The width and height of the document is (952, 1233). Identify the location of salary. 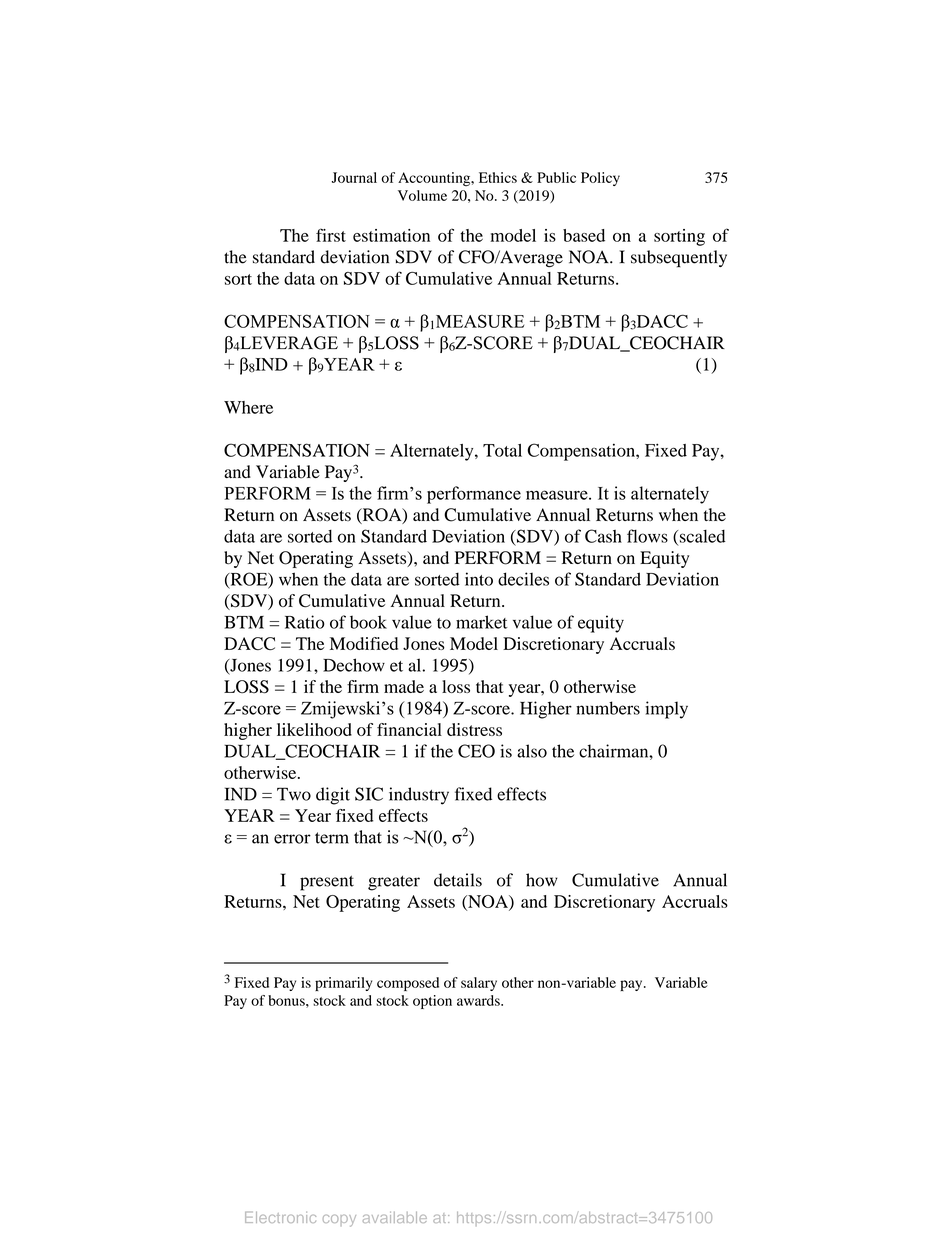
(479, 984).
